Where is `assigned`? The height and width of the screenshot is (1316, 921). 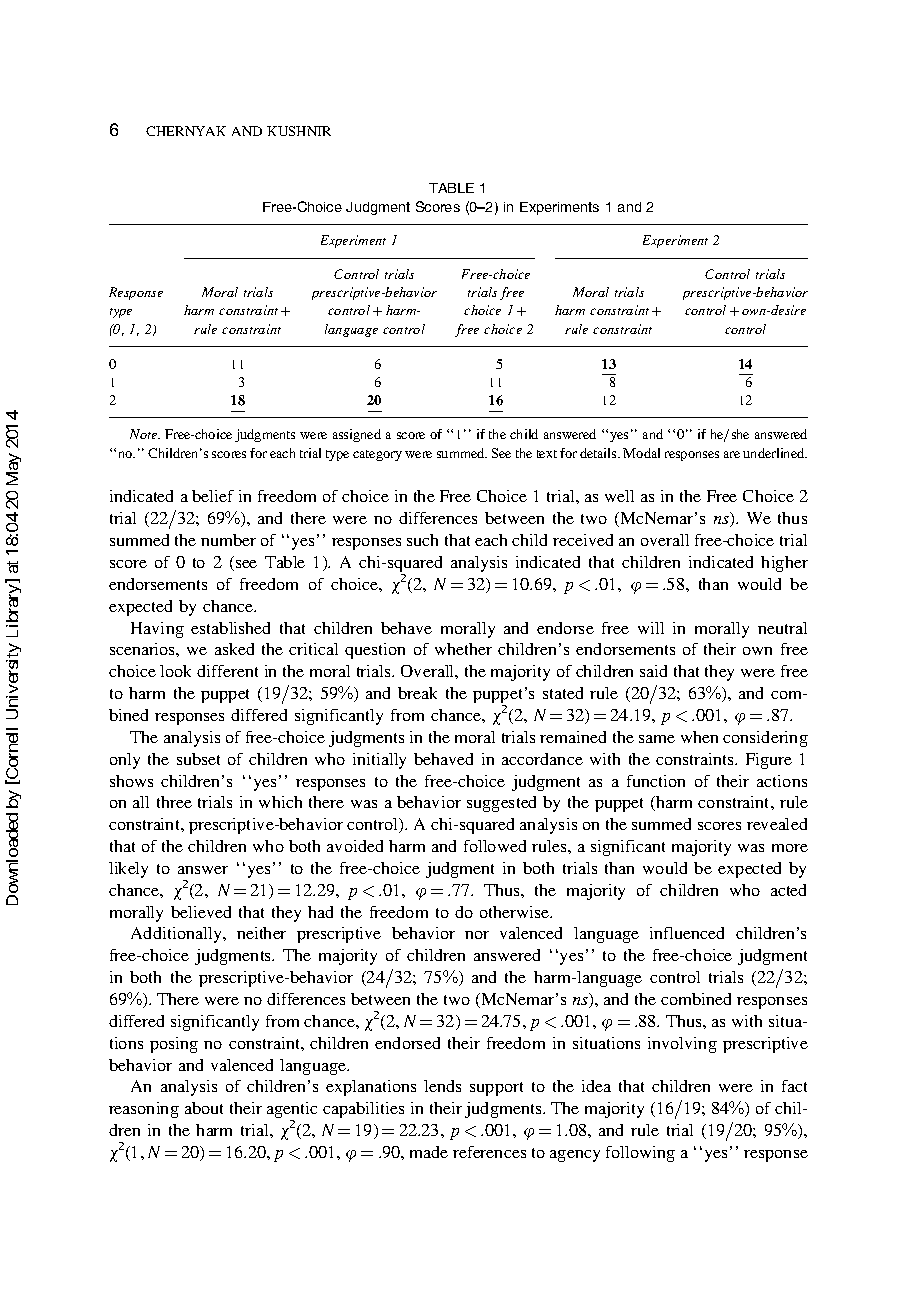 assigned is located at coordinates (357, 435).
